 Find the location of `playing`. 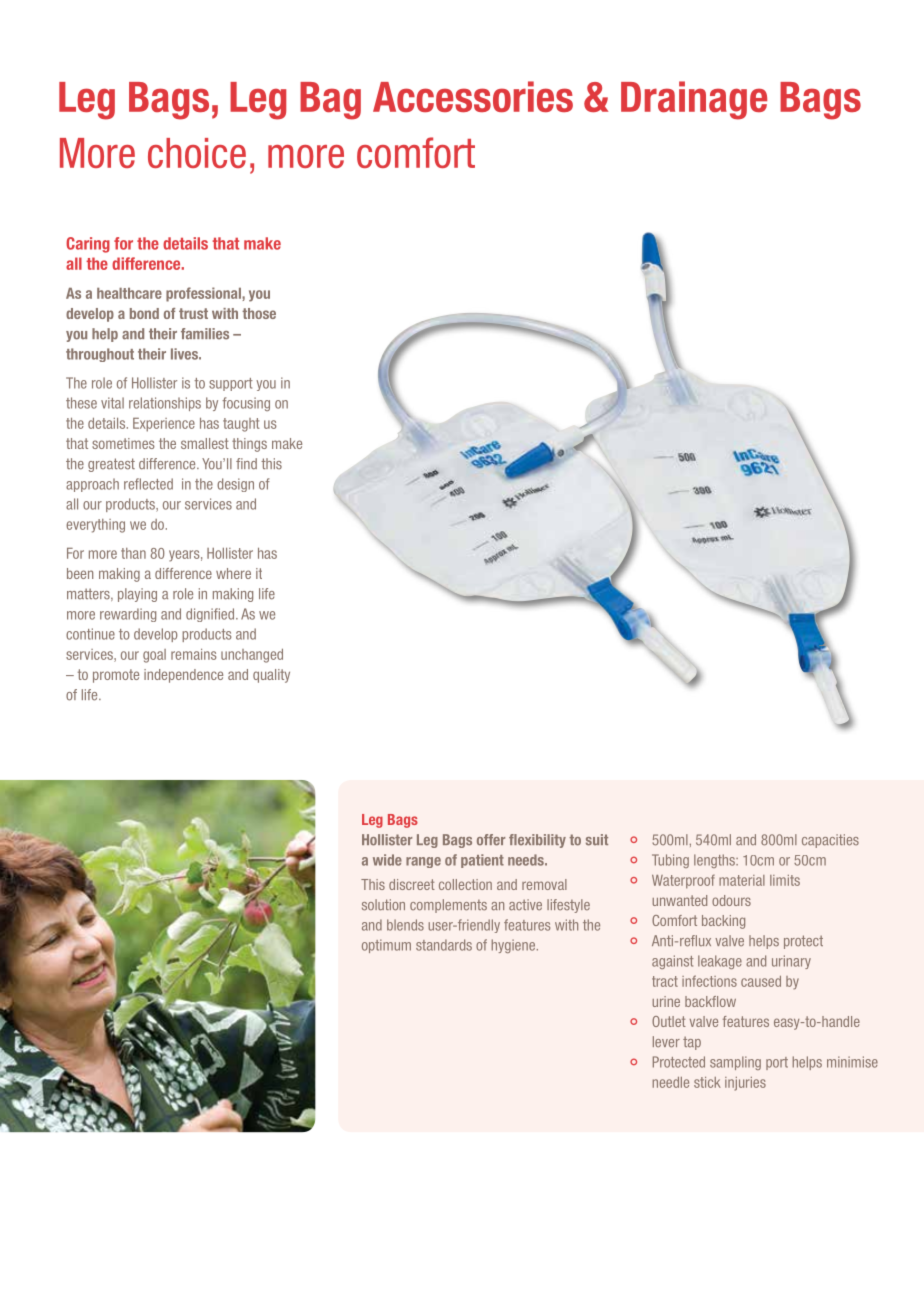

playing is located at coordinates (137, 595).
